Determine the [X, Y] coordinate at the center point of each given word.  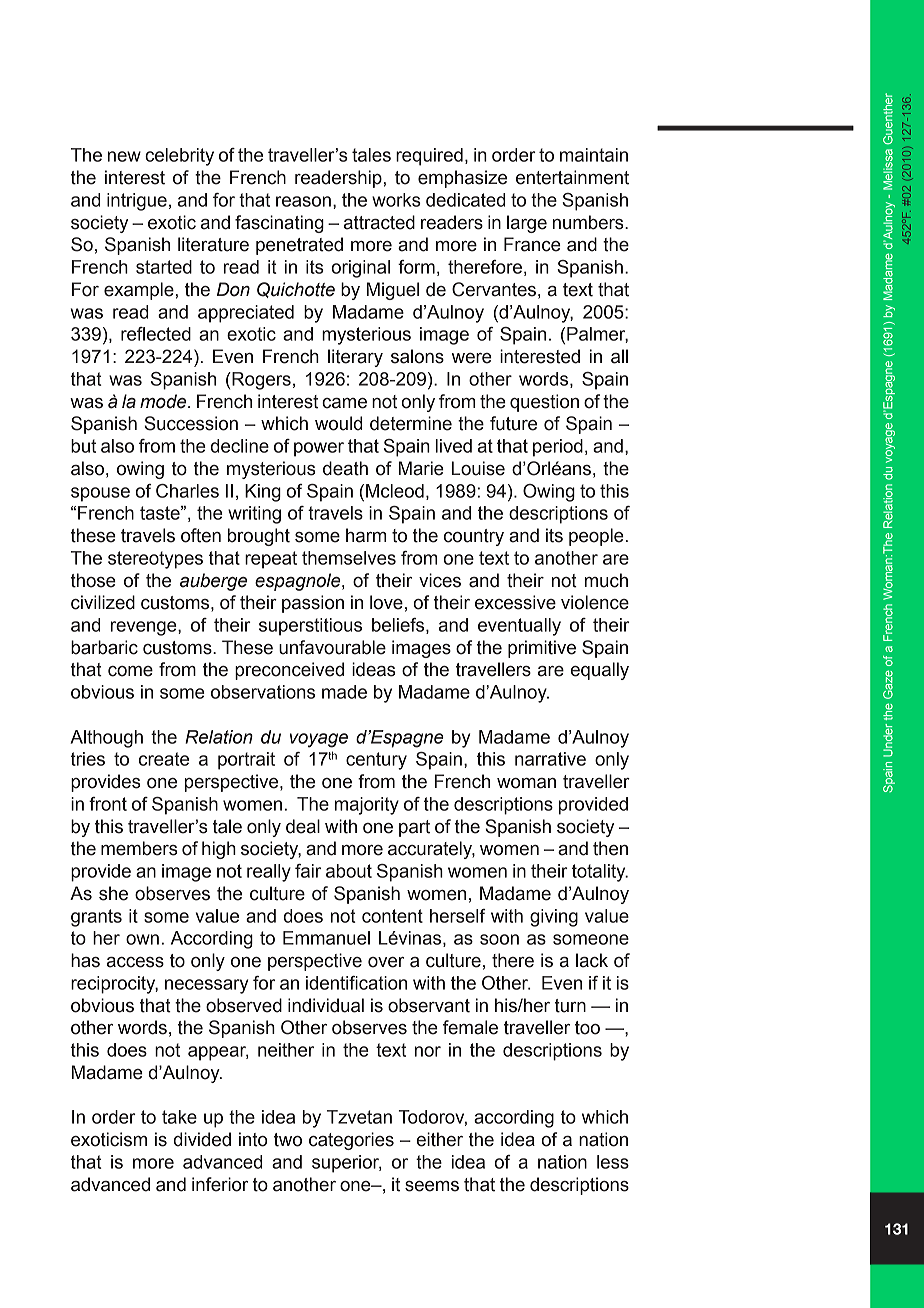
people [596, 537]
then [610, 848]
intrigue [137, 202]
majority [367, 806]
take [179, 1117]
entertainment [572, 177]
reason [303, 201]
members [139, 848]
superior [346, 1164]
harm [366, 535]
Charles [187, 491]
